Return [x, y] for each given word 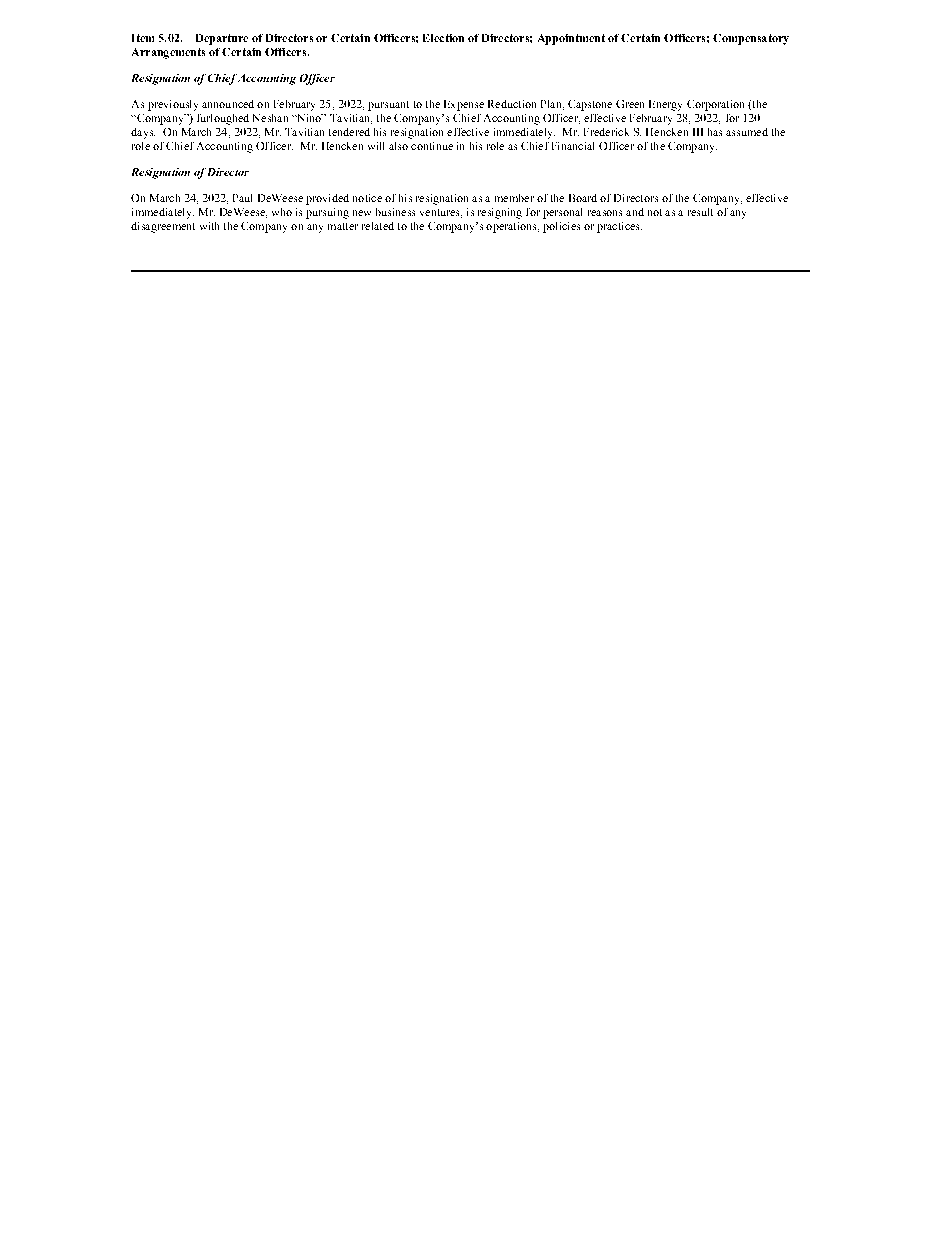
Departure [222, 39]
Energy [665, 105]
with [209, 226]
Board [583, 198]
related [378, 226]
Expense [464, 105]
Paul [242, 198]
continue [432, 146]
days [143, 133]
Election [443, 38]
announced [228, 104]
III [698, 132]
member [514, 198]
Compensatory [751, 39]
